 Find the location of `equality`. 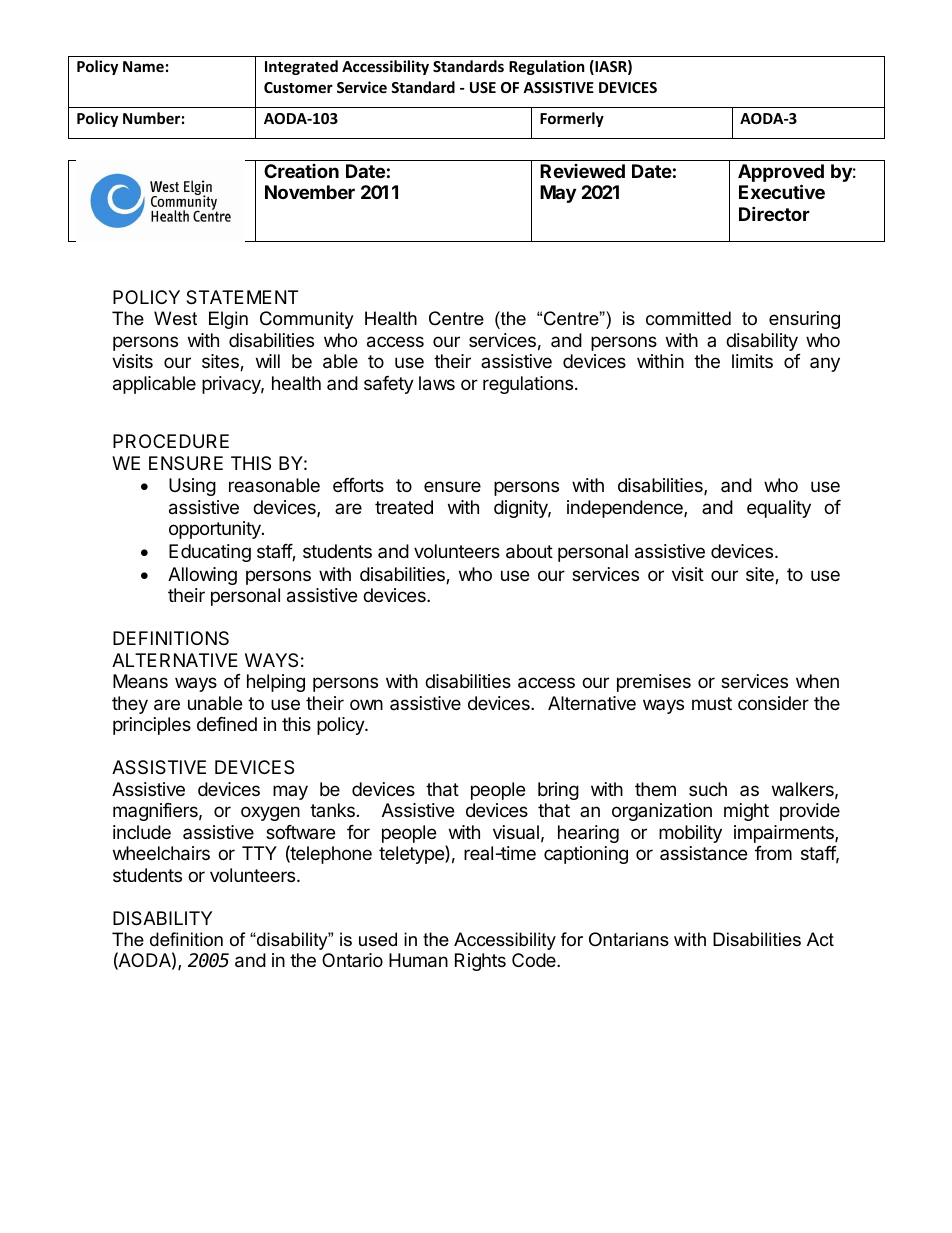

equality is located at coordinates (779, 509).
